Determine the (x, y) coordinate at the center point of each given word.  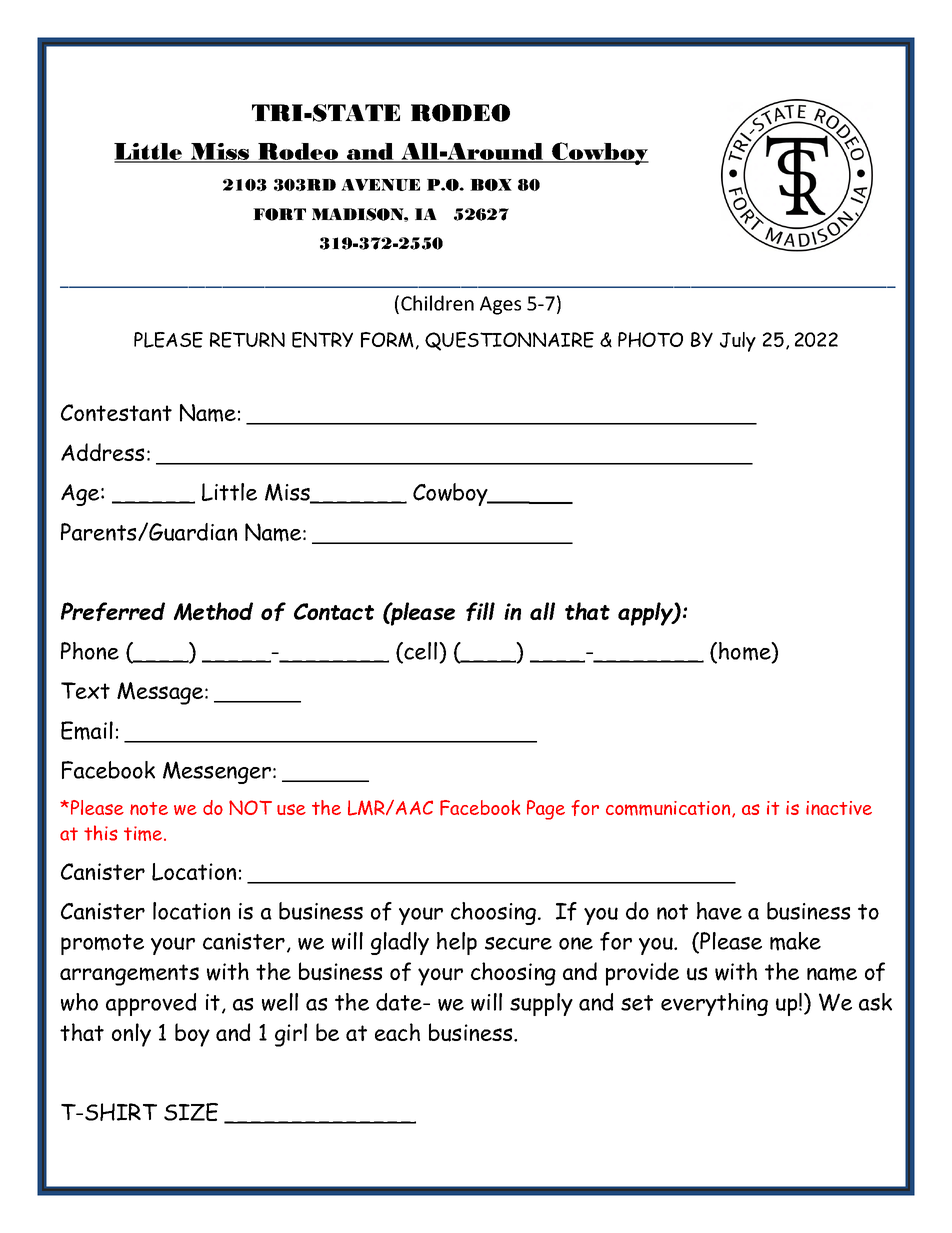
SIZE (191, 1112)
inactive (839, 808)
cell (421, 652)
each (397, 1032)
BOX (491, 185)
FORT (279, 214)
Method (213, 611)
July (738, 342)
